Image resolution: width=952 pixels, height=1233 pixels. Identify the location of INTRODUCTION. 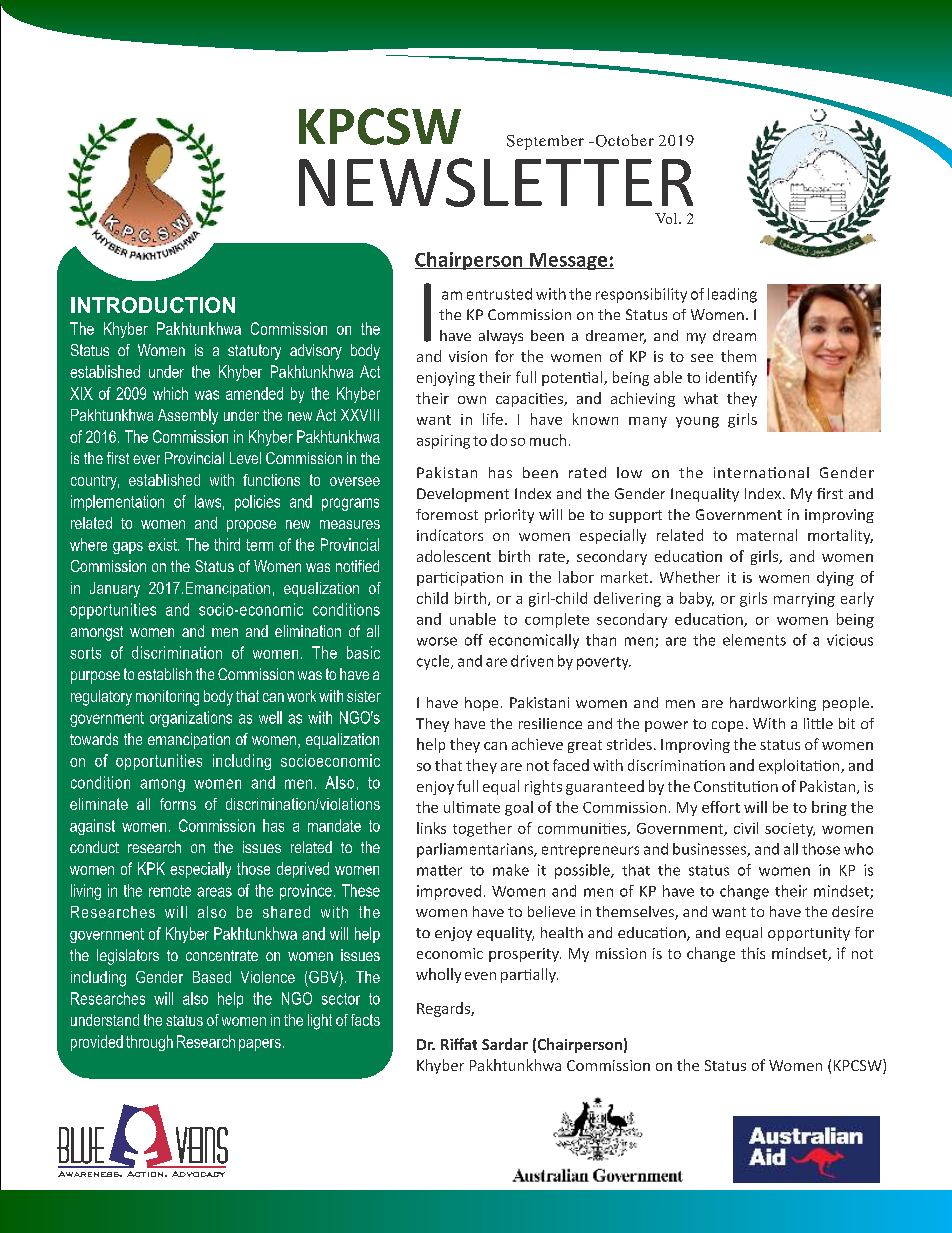
(153, 305).
